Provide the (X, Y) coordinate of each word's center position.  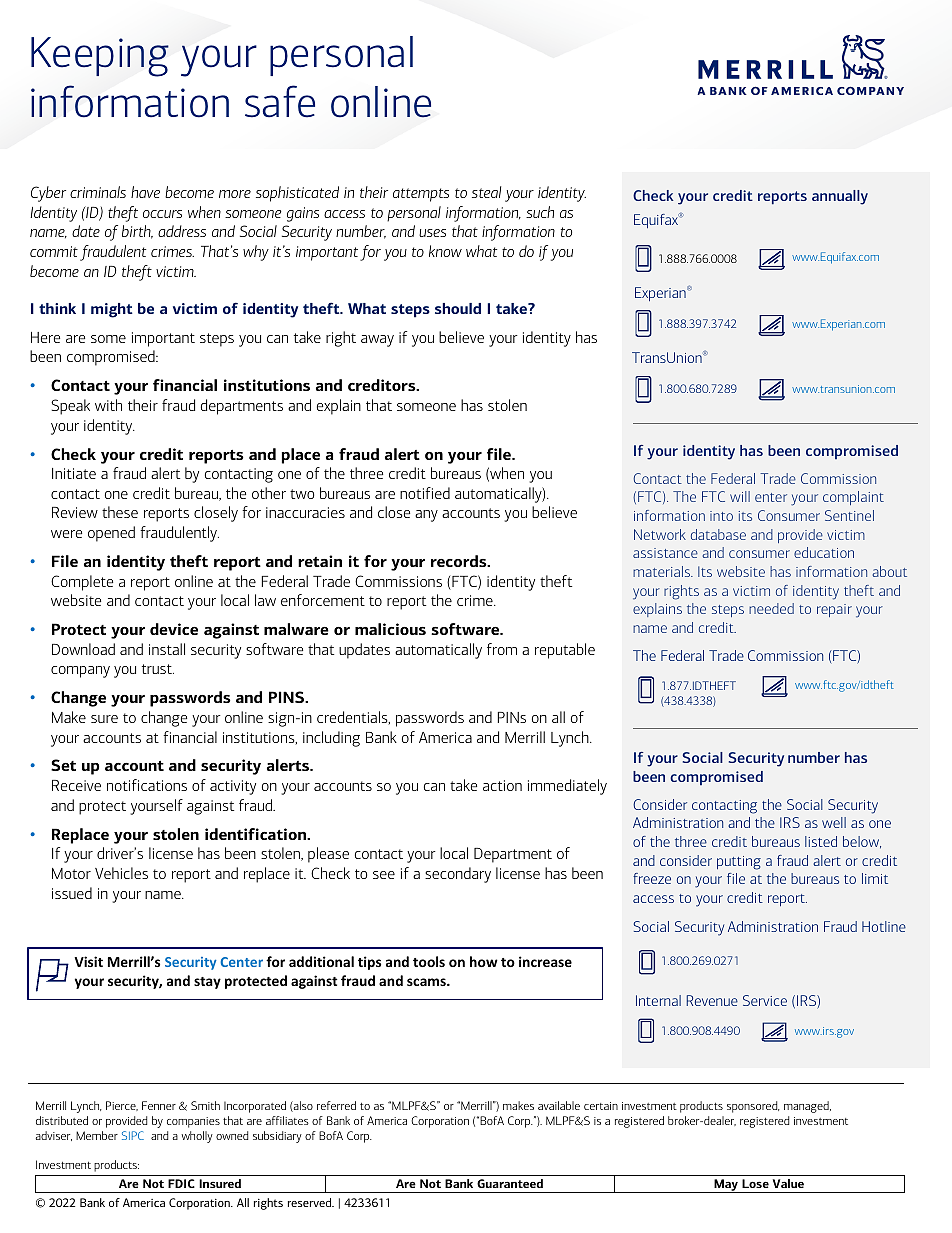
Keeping (100, 57)
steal (486, 192)
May (726, 1186)
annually (840, 197)
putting (739, 863)
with (108, 405)
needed (771, 608)
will (740, 496)
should (458, 308)
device (174, 629)
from (502, 649)
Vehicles (121, 873)
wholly (197, 1137)
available (559, 1105)
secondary (458, 875)
